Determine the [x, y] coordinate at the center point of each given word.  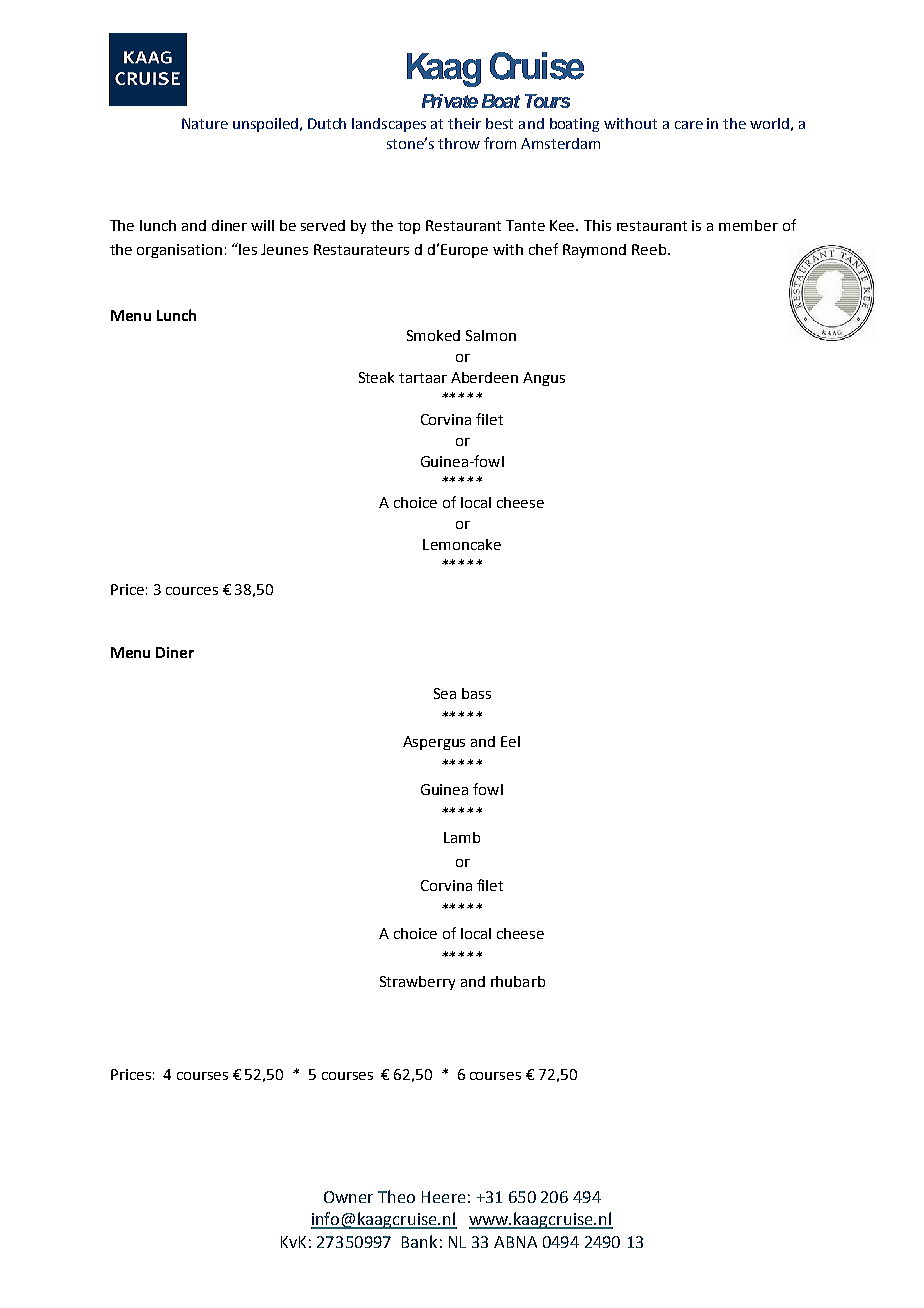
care [689, 125]
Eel [510, 741]
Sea [445, 693]
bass [476, 693]
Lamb [462, 837]
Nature [205, 123]
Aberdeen [484, 377]
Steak [376, 377]
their [464, 123]
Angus [544, 379]
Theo [396, 1196]
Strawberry [417, 983]
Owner [348, 1197]
